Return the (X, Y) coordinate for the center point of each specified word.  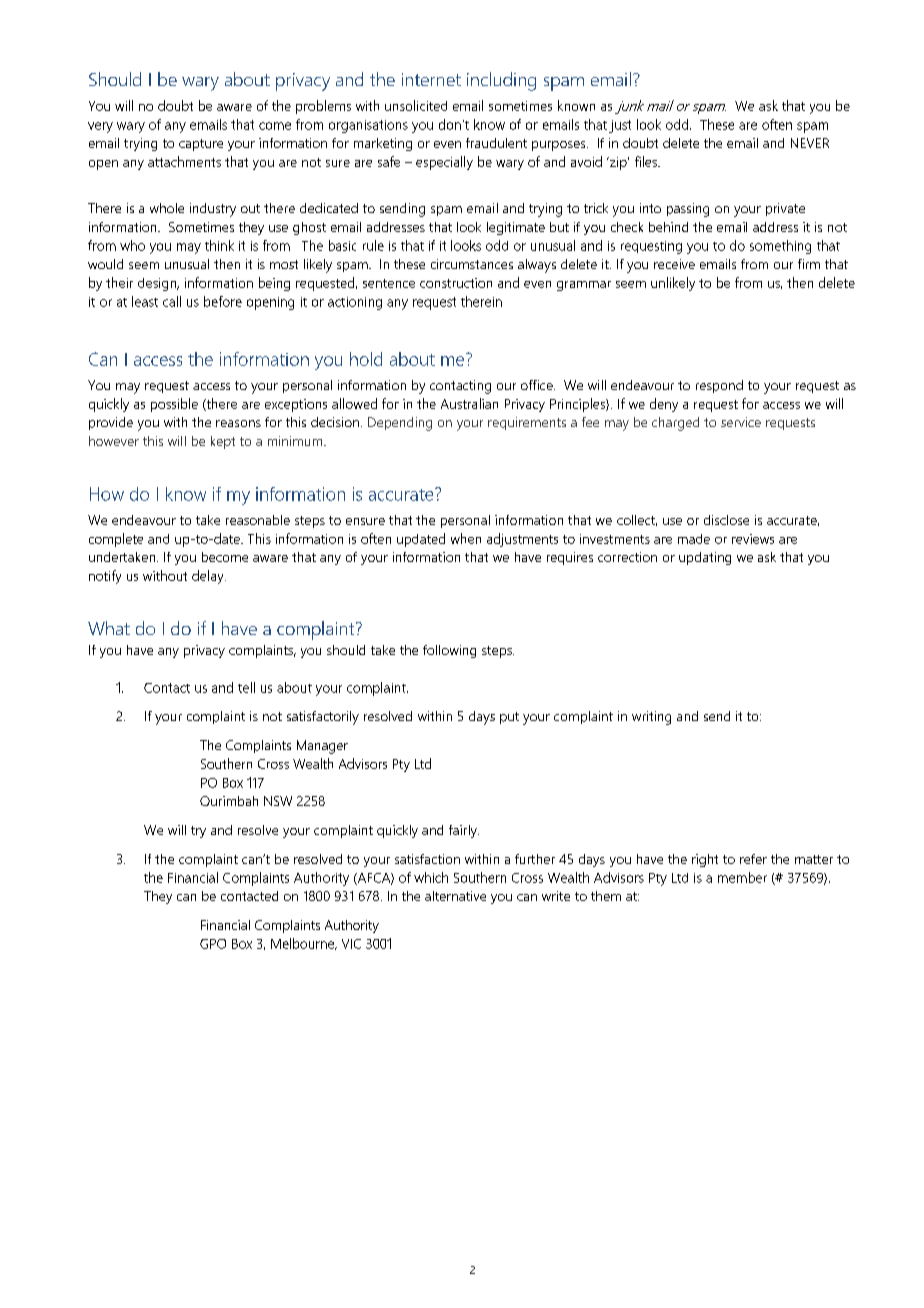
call (172, 301)
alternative (455, 896)
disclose (726, 520)
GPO (213, 944)
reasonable (258, 520)
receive (674, 264)
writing (651, 718)
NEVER (810, 143)
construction (456, 283)
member (742, 877)
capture (201, 145)
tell (246, 687)
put (509, 718)
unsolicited (416, 105)
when (466, 538)
